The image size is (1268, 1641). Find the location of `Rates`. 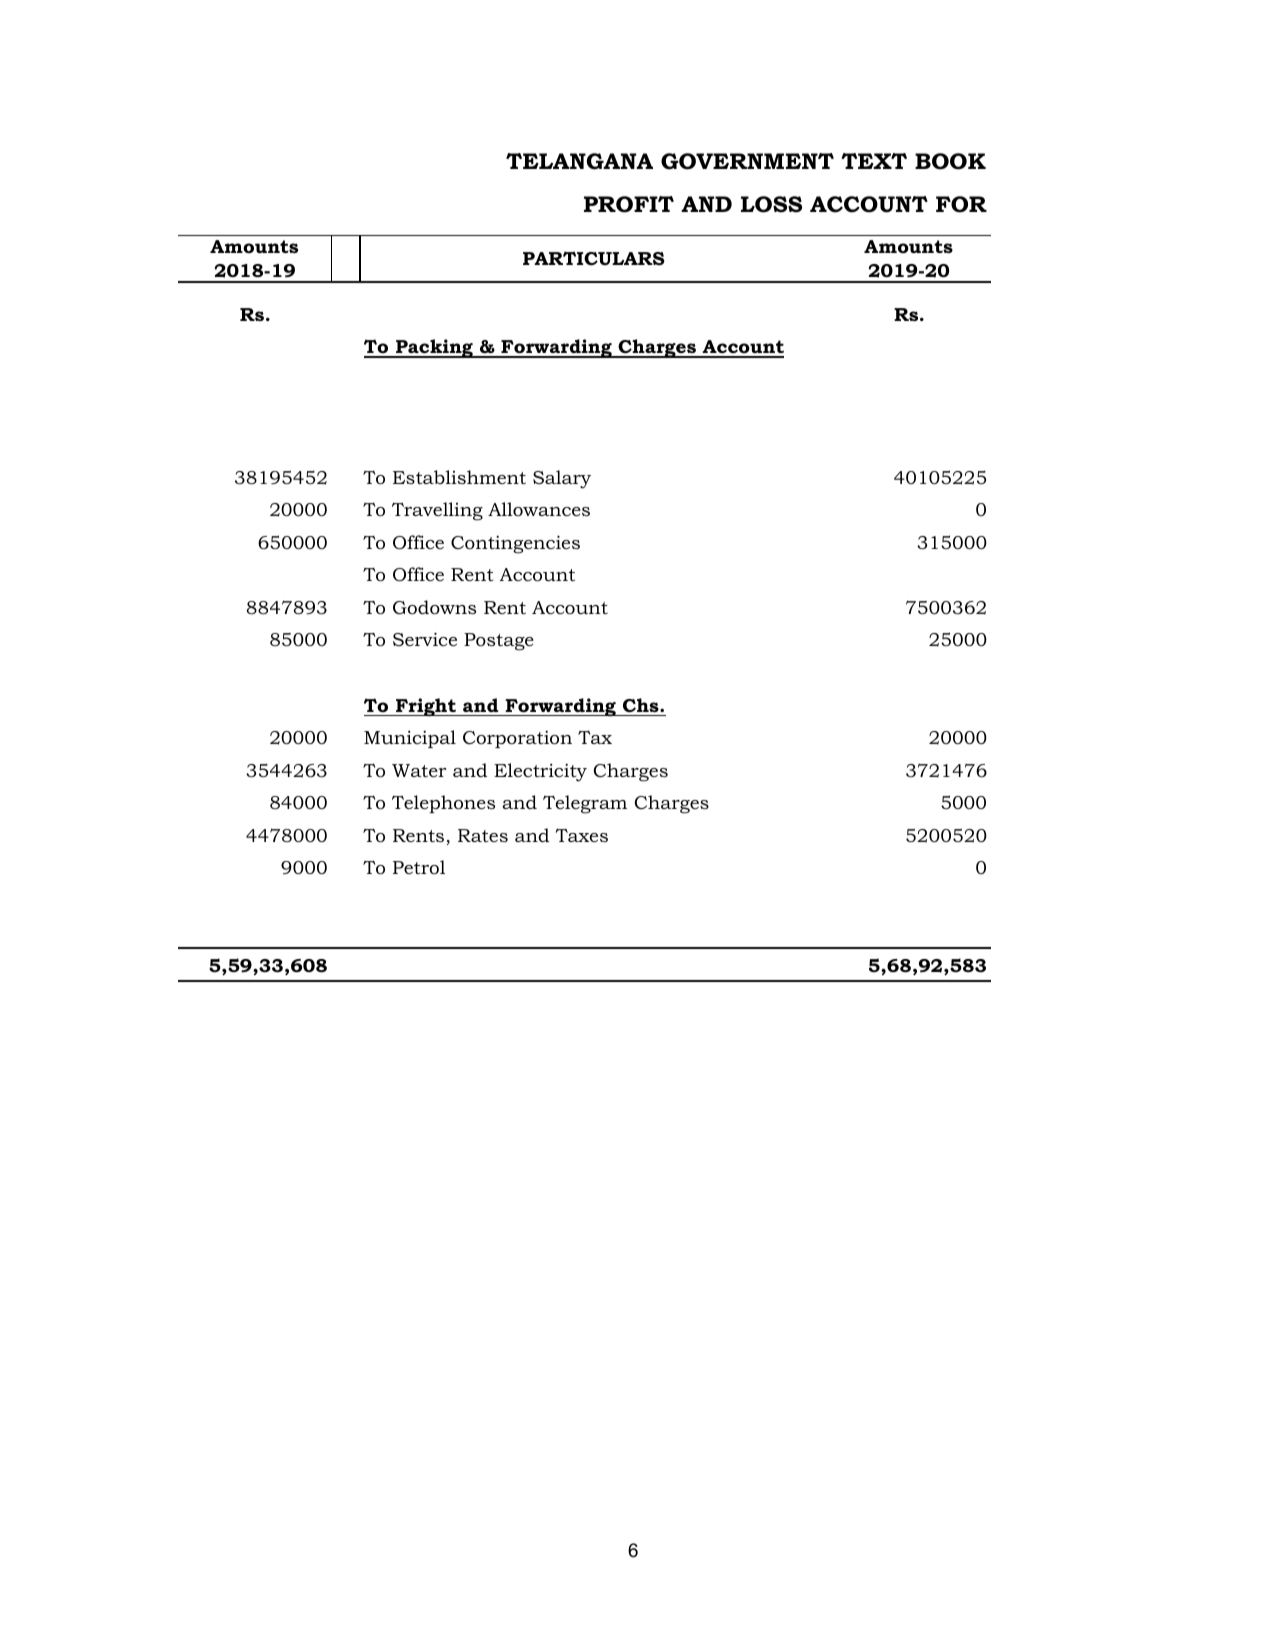

Rates is located at coordinates (483, 835).
